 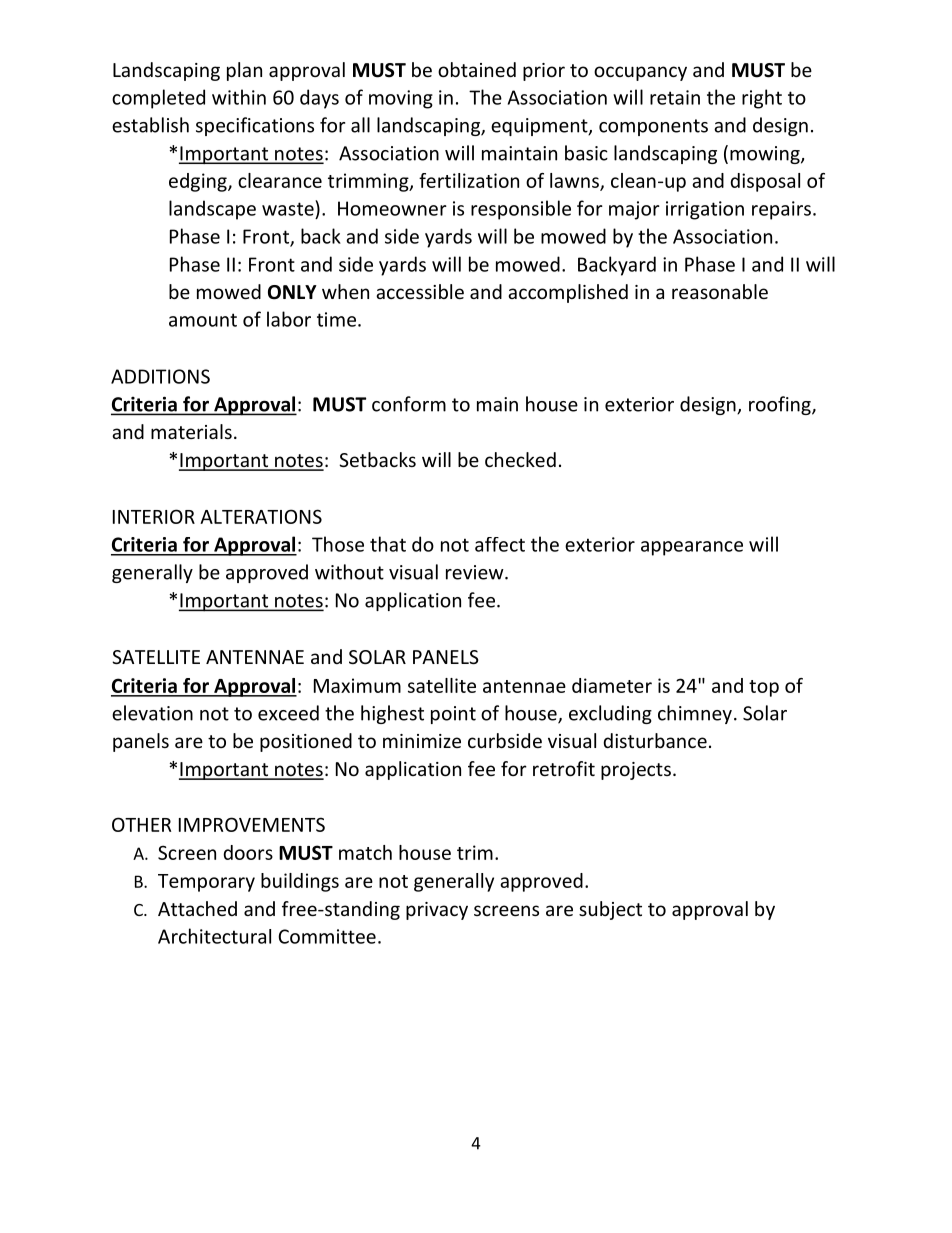 What do you see at coordinates (610, 910) in the document?
I see `subject` at bounding box center [610, 910].
